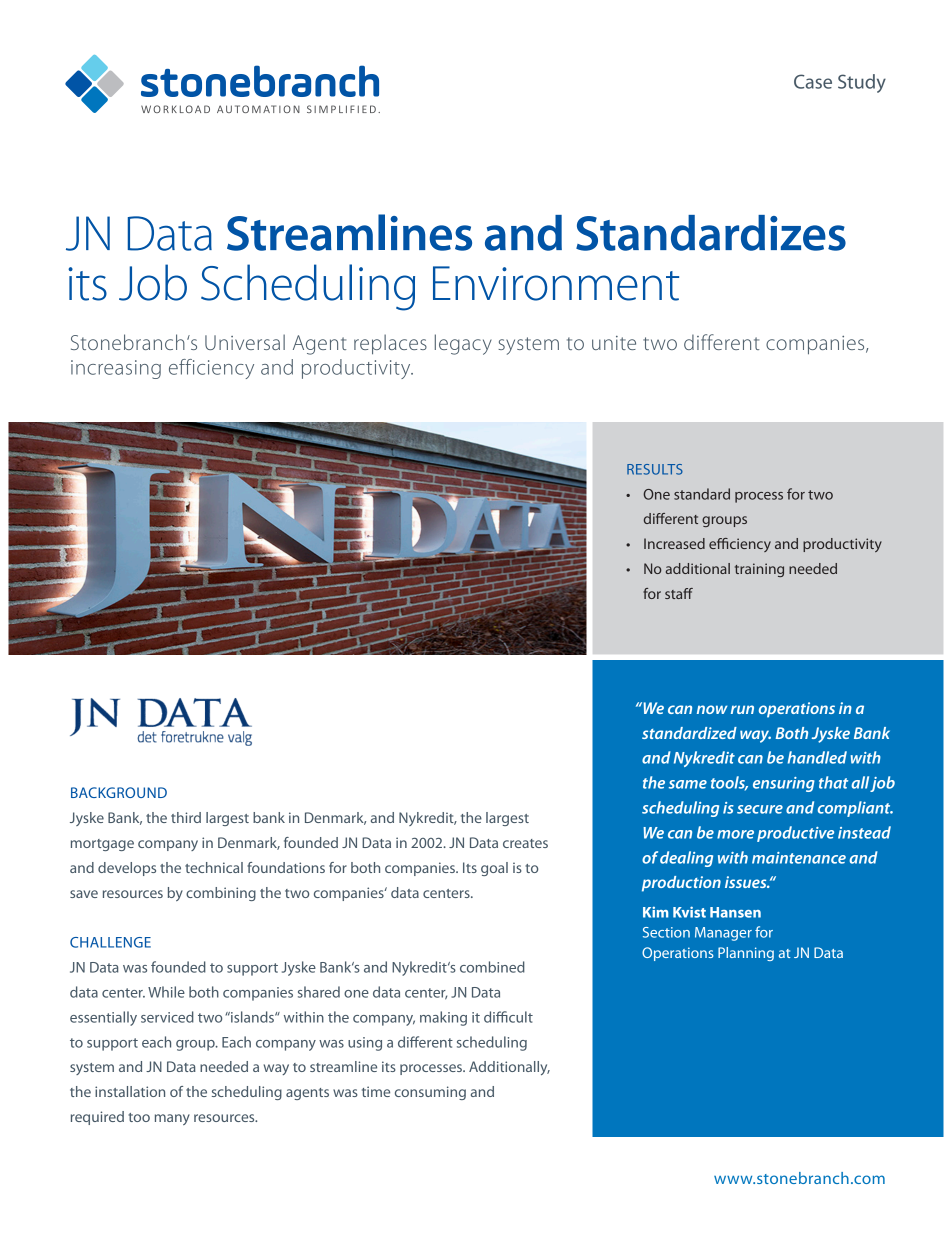 This page has width=952, height=1233. Describe the element at coordinates (525, 843) in the page. I see `creates` at that location.
